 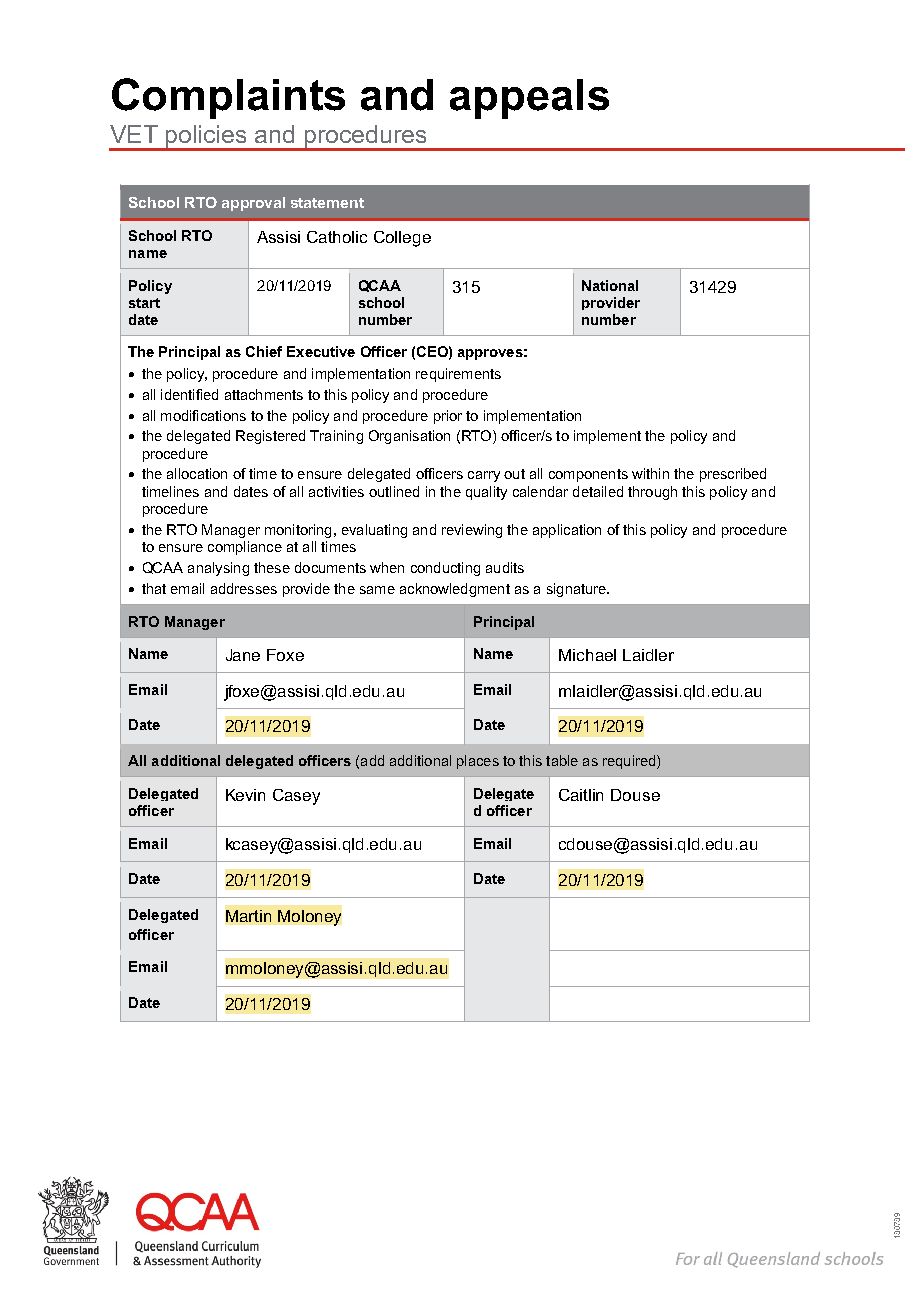 I want to click on appeals, so click(x=529, y=99).
